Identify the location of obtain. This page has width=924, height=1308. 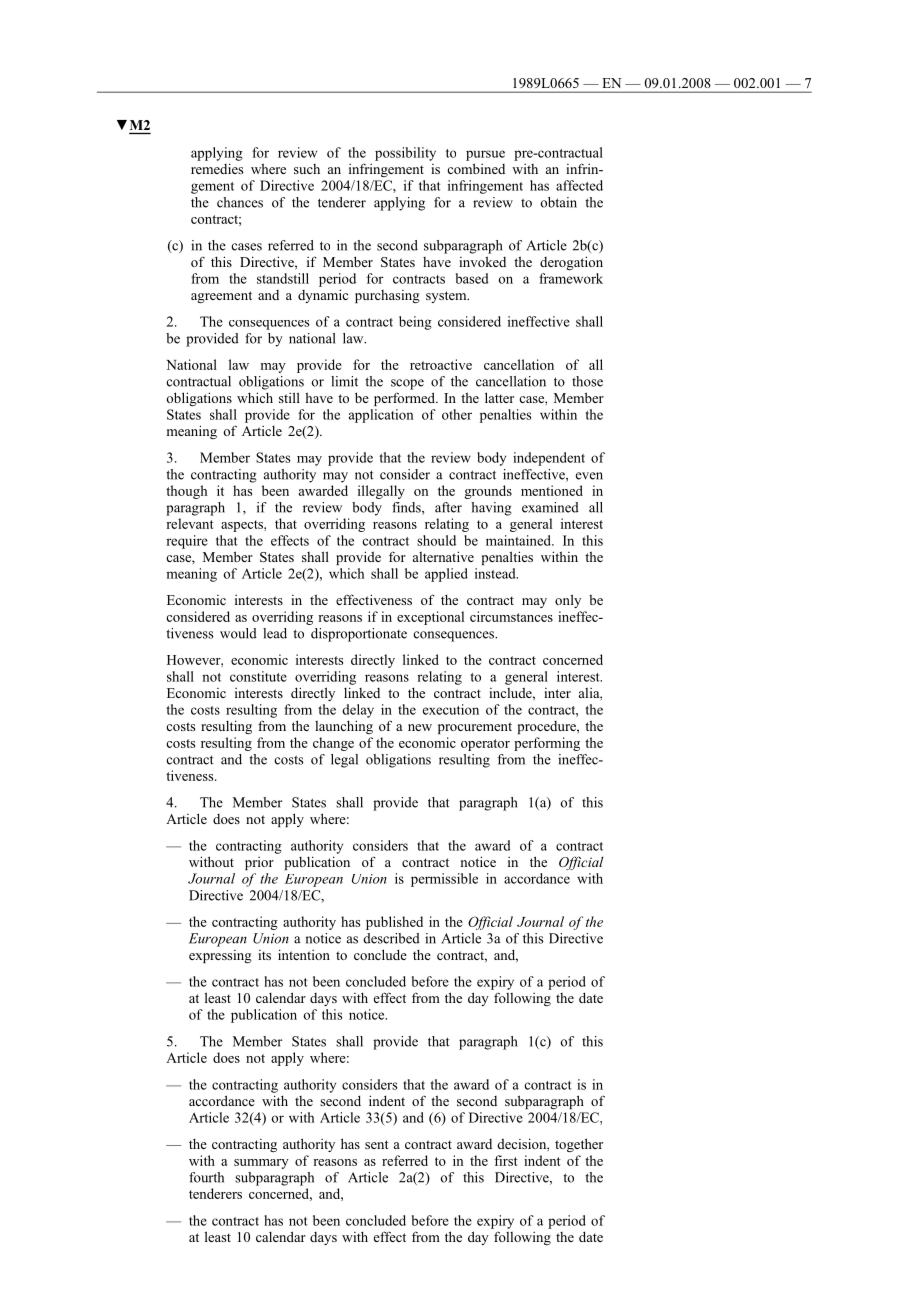
(559, 202).
